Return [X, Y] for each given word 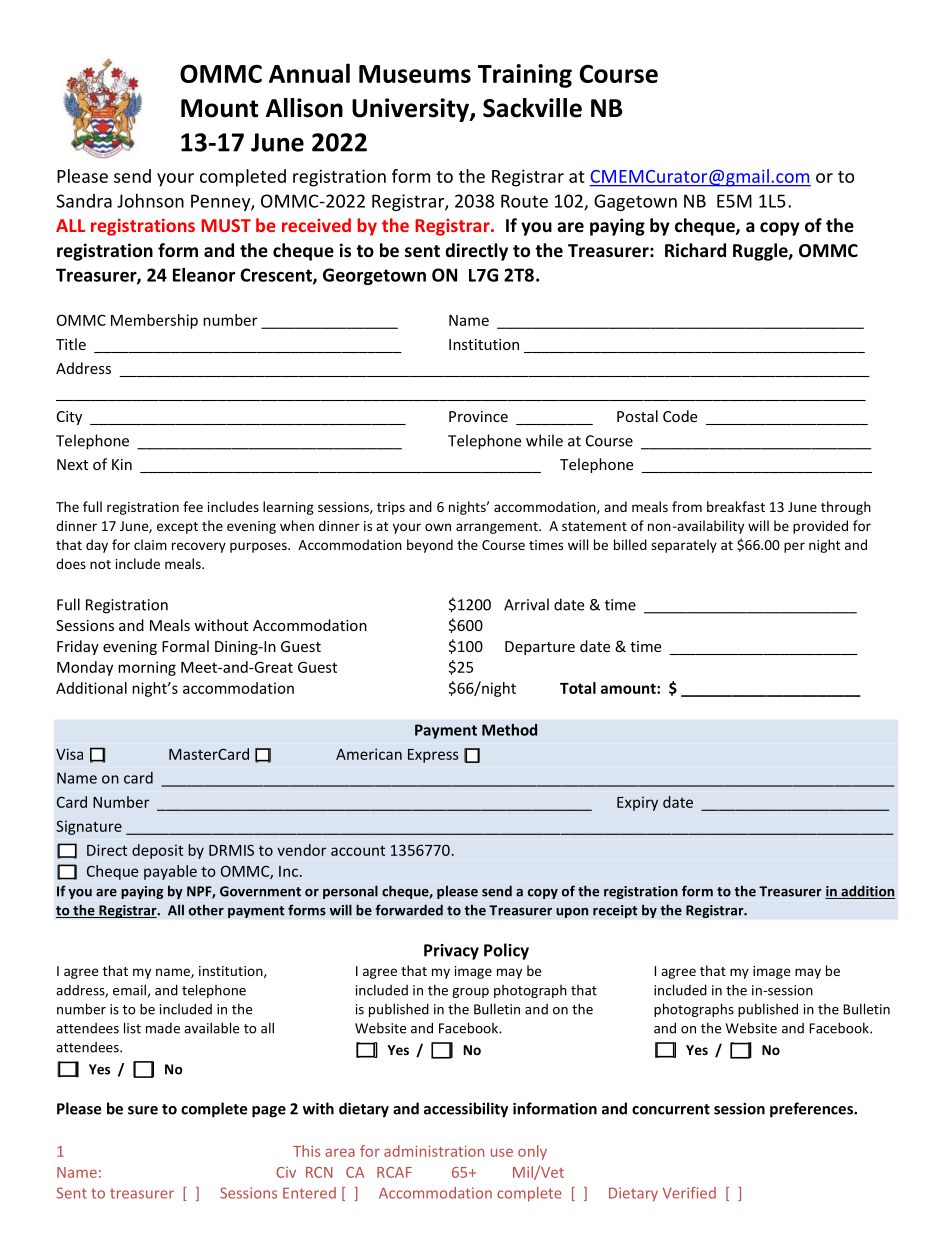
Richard [695, 250]
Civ [286, 1172]
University [411, 110]
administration [434, 1151]
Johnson [150, 201]
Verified [689, 1193]
